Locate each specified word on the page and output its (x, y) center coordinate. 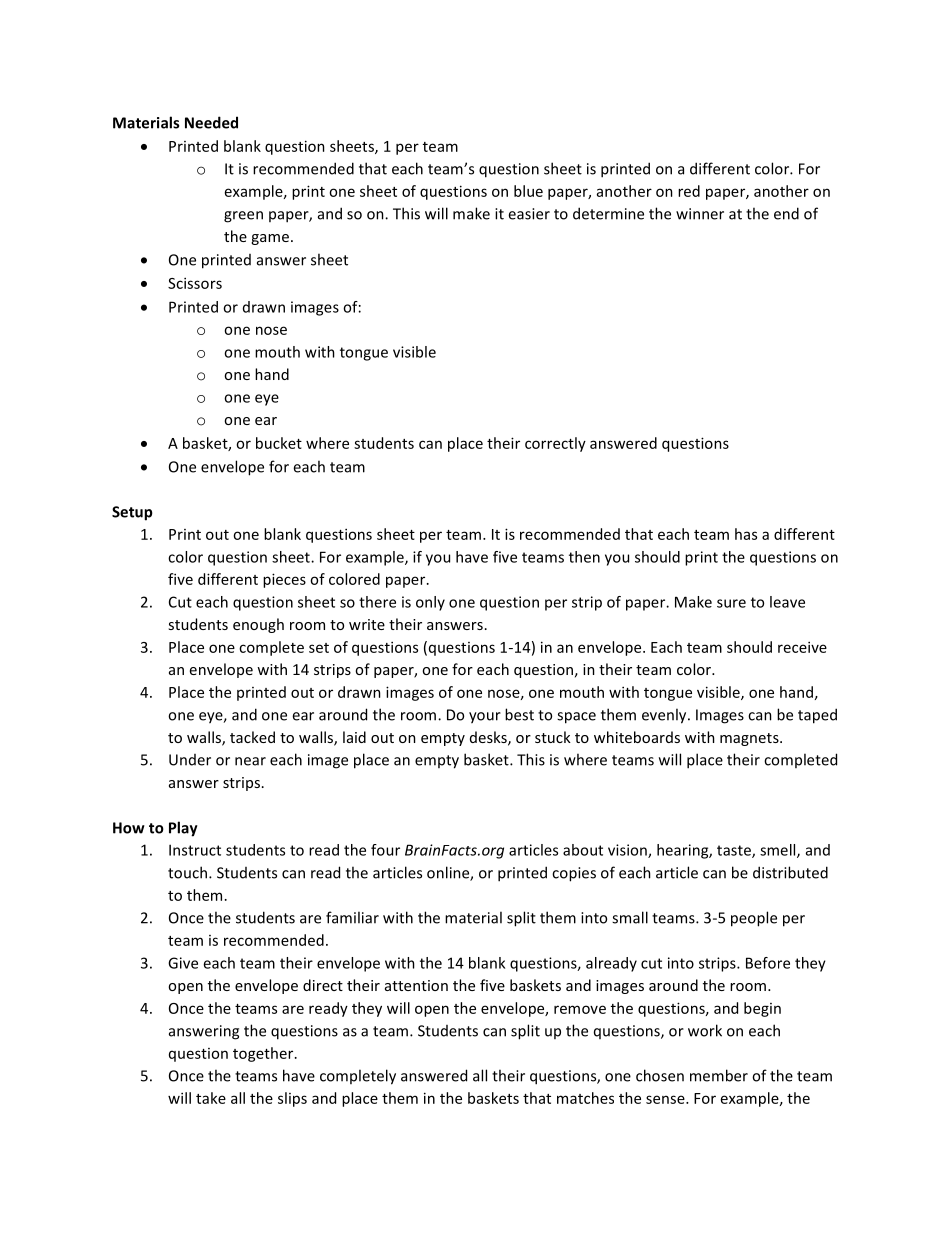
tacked (252, 737)
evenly (665, 716)
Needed (211, 122)
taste (735, 851)
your (485, 718)
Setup (132, 513)
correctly (555, 444)
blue (528, 191)
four (385, 850)
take (211, 1098)
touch (187, 872)
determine (608, 213)
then (584, 557)
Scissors (195, 283)
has (746, 534)
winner (700, 214)
